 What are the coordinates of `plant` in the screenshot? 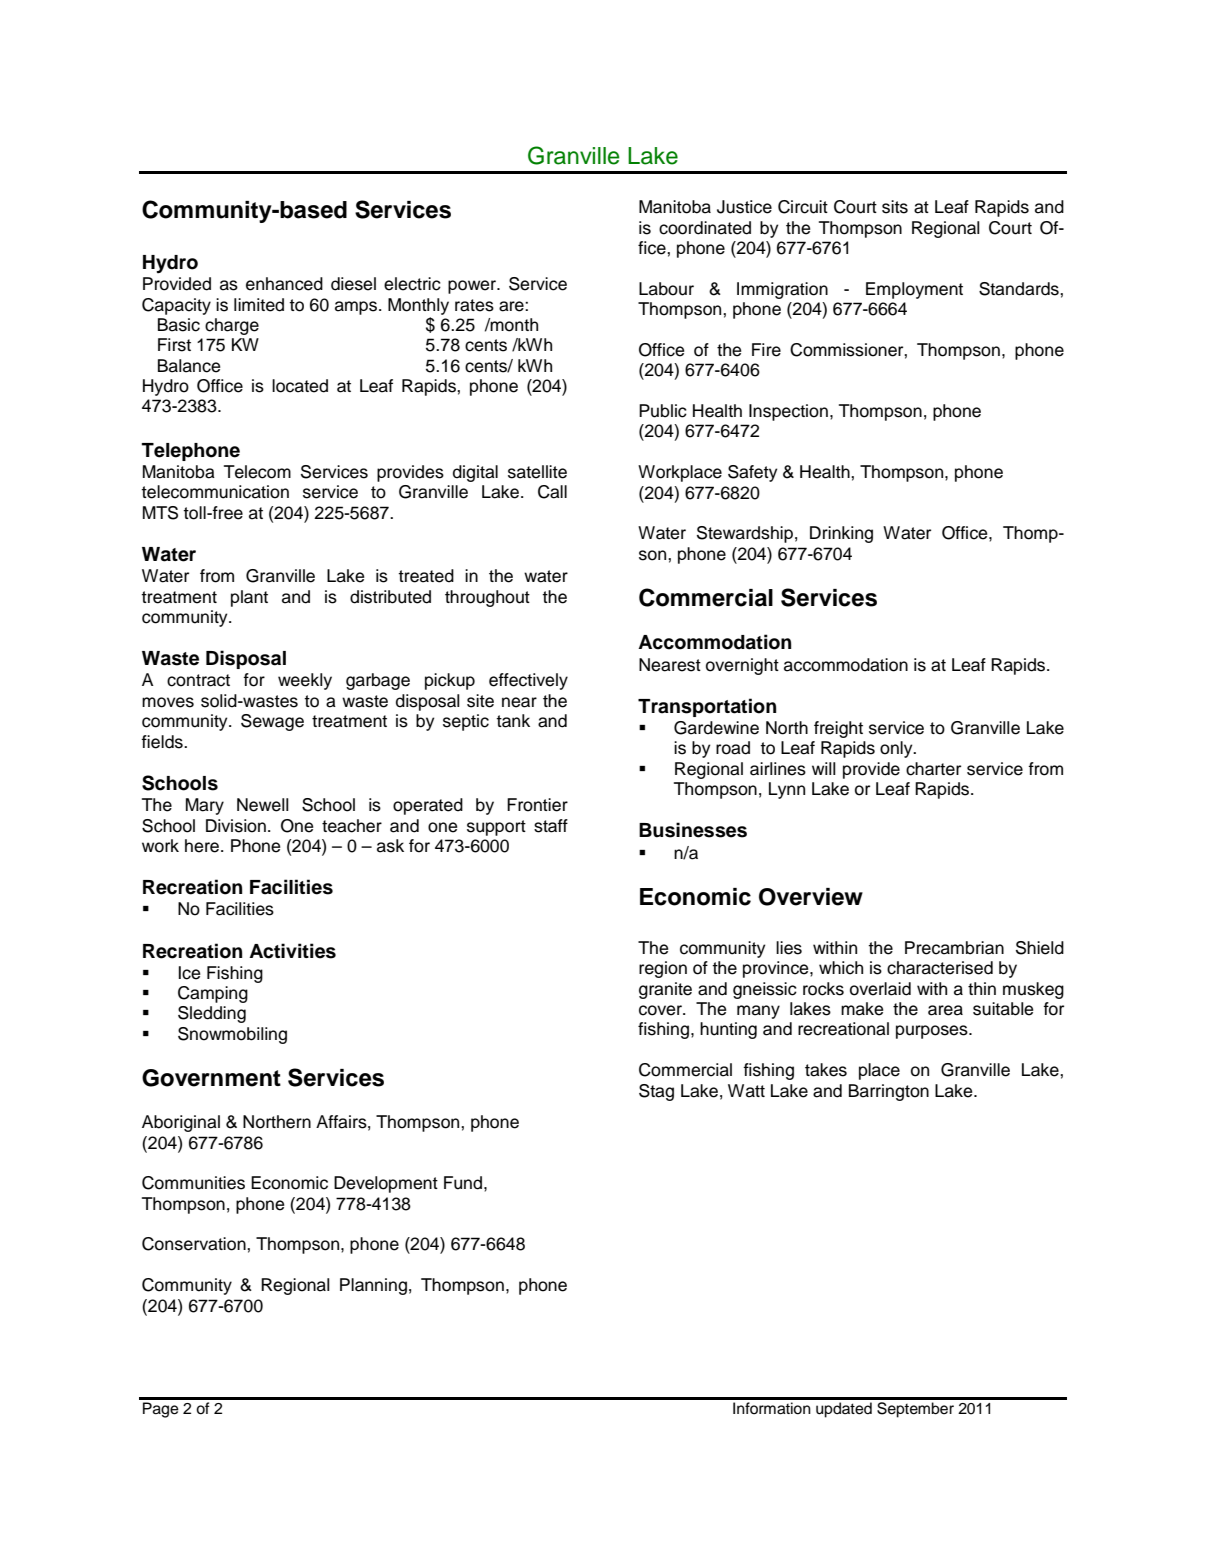 It's located at (249, 598).
